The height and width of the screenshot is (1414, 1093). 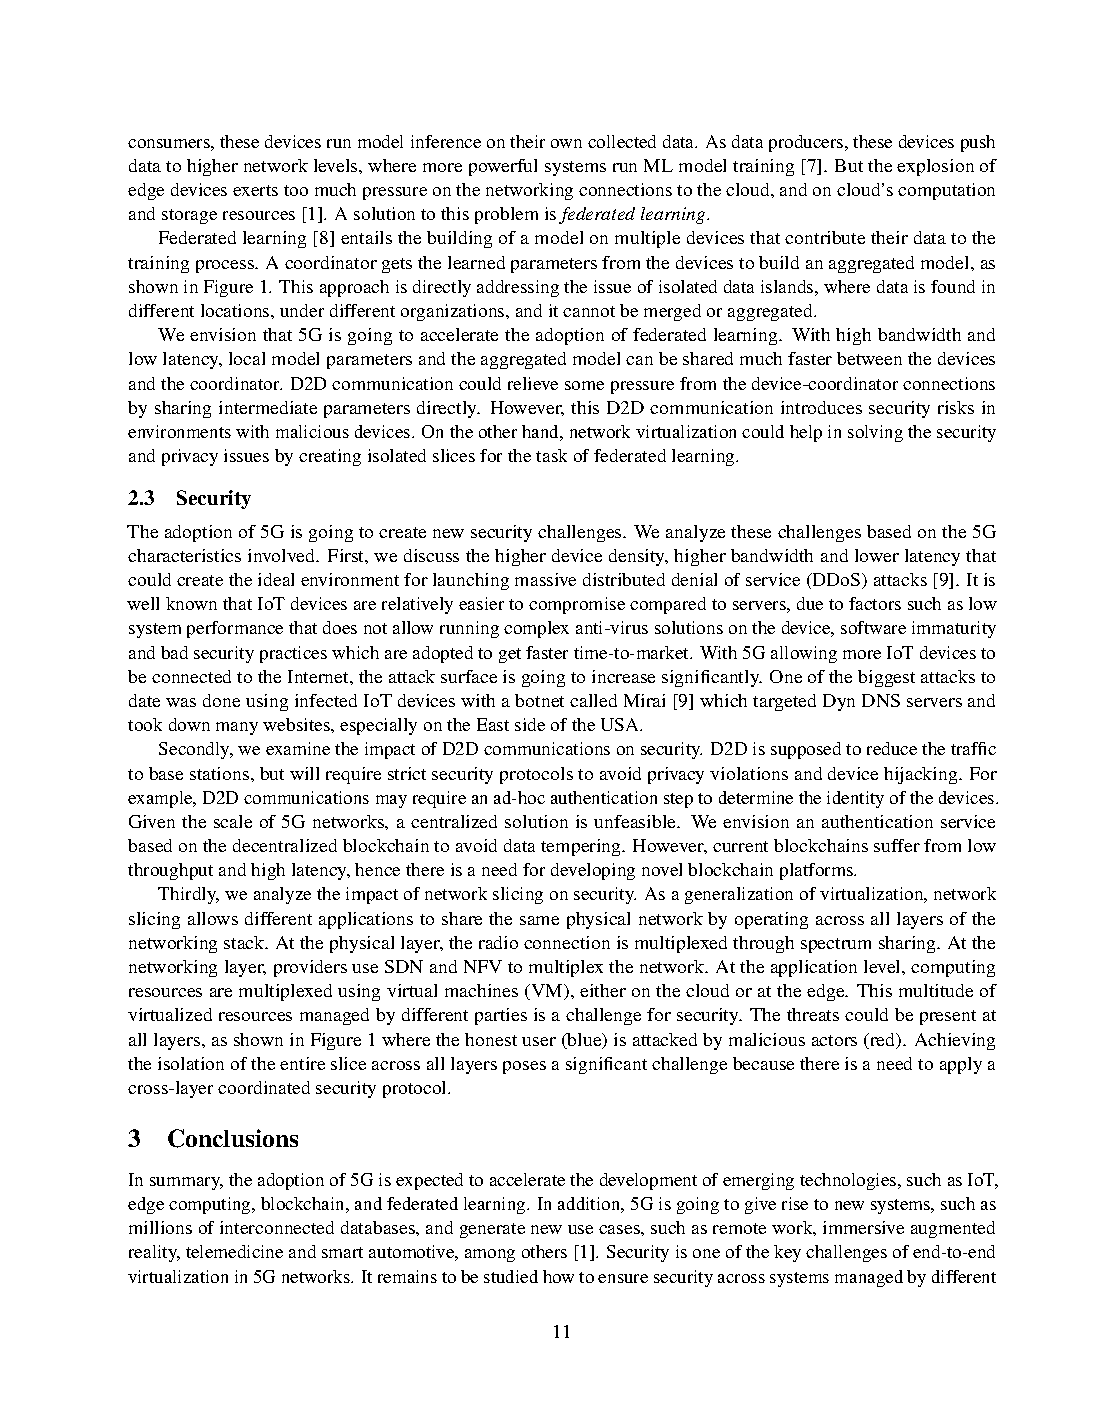 I want to click on Thirdly, so click(x=188, y=895).
